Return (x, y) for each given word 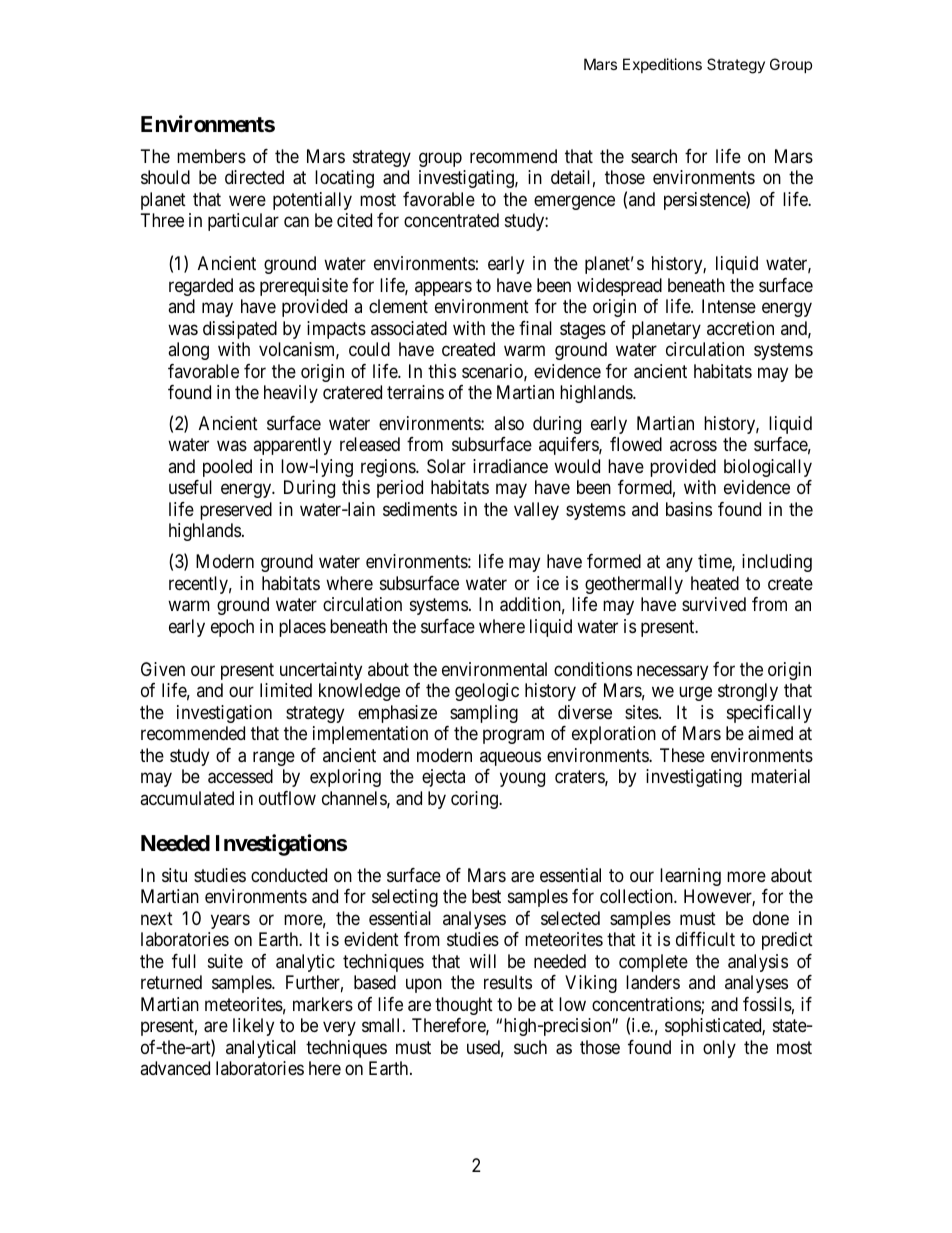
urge (695, 694)
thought (464, 1006)
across (693, 446)
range (274, 758)
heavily (291, 394)
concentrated (451, 220)
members (211, 156)
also (509, 423)
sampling (484, 714)
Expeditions (662, 65)
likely (253, 1027)
